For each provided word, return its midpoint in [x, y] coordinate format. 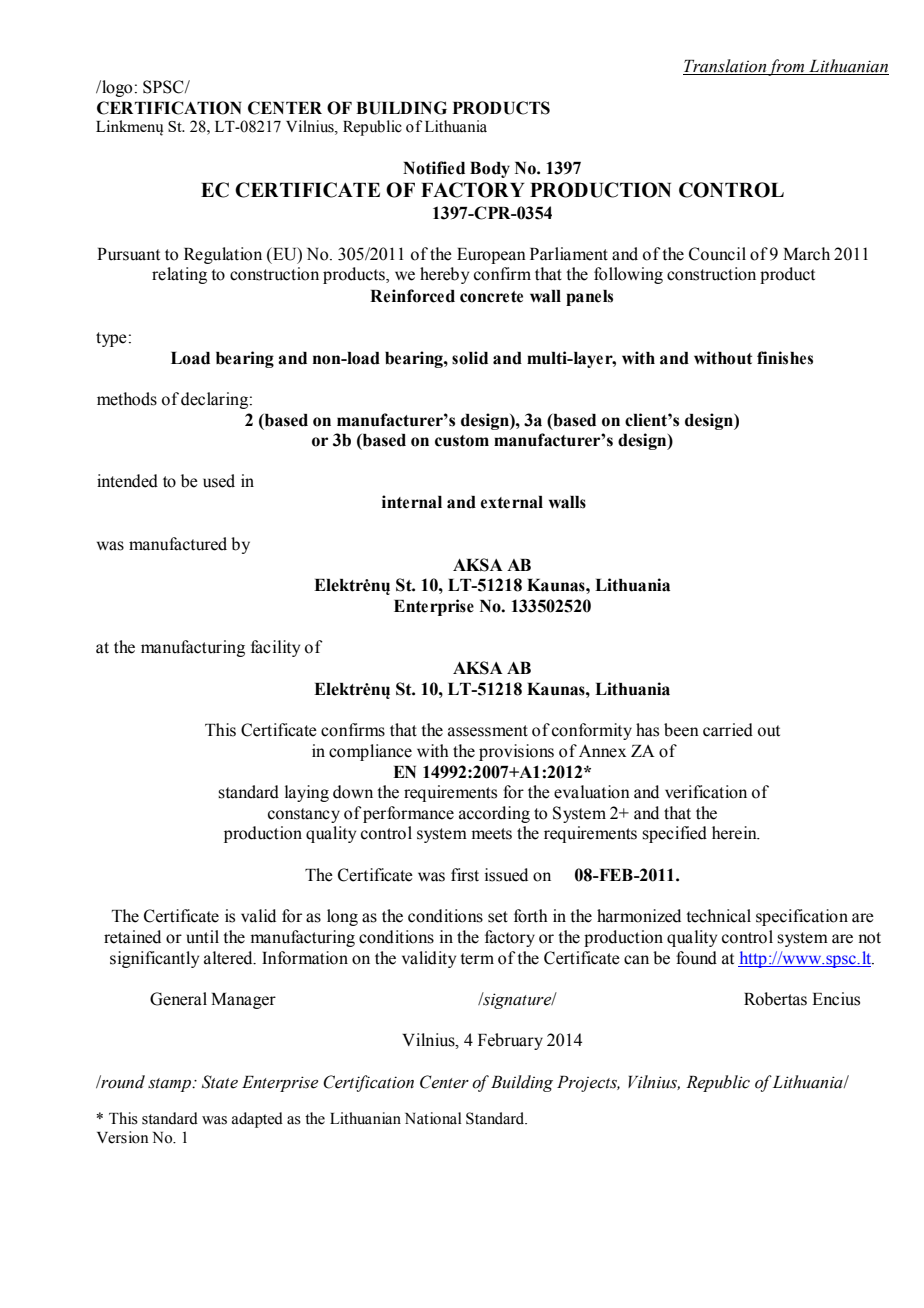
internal [412, 502]
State [220, 1082]
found [696, 958]
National [433, 1118]
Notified [434, 168]
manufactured [178, 544]
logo [116, 88]
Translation [725, 67]
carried [728, 730]
